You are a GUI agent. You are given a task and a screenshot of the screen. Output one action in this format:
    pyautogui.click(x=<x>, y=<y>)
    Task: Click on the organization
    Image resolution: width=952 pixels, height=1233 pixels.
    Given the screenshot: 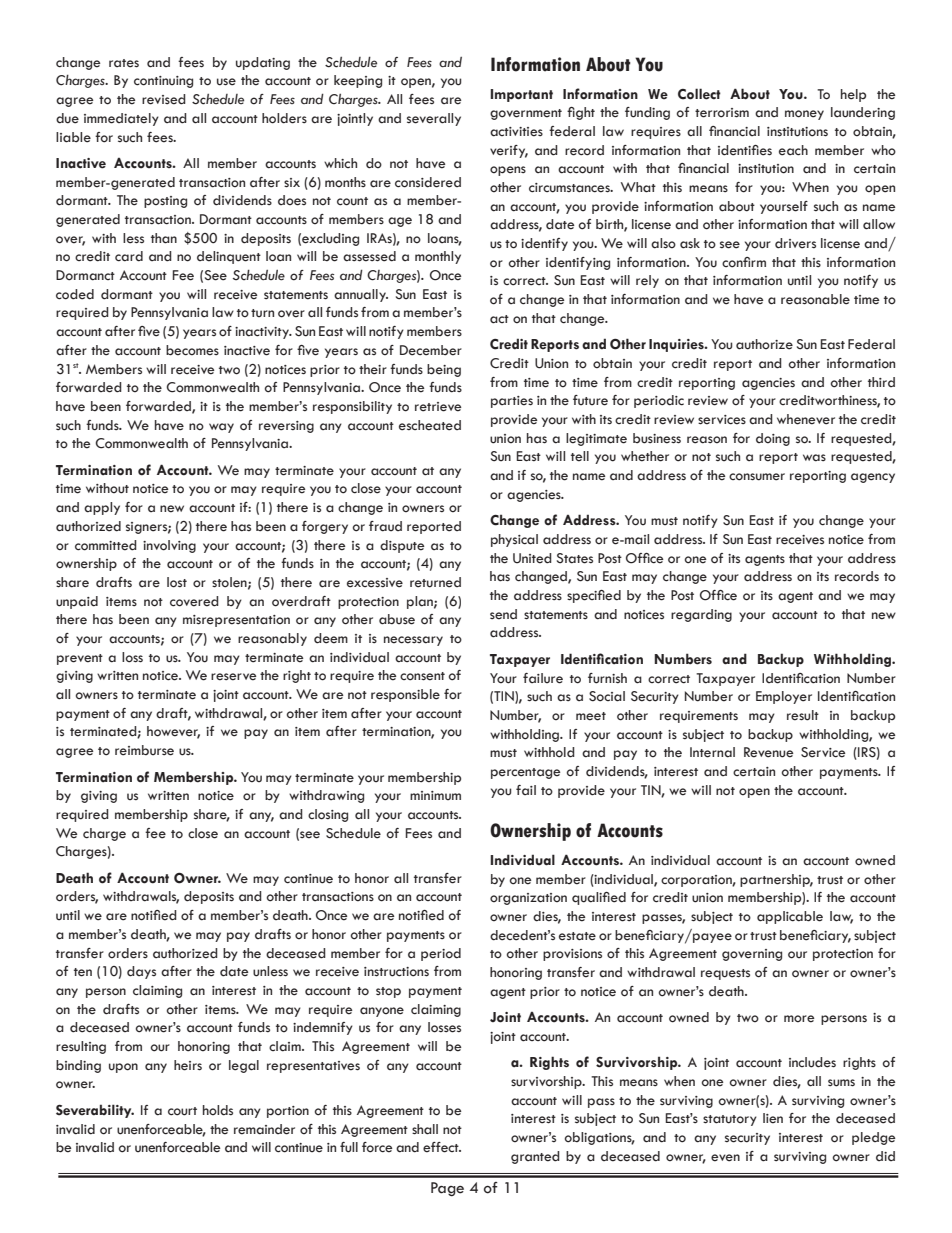 What is the action you would take?
    pyautogui.click(x=528, y=899)
